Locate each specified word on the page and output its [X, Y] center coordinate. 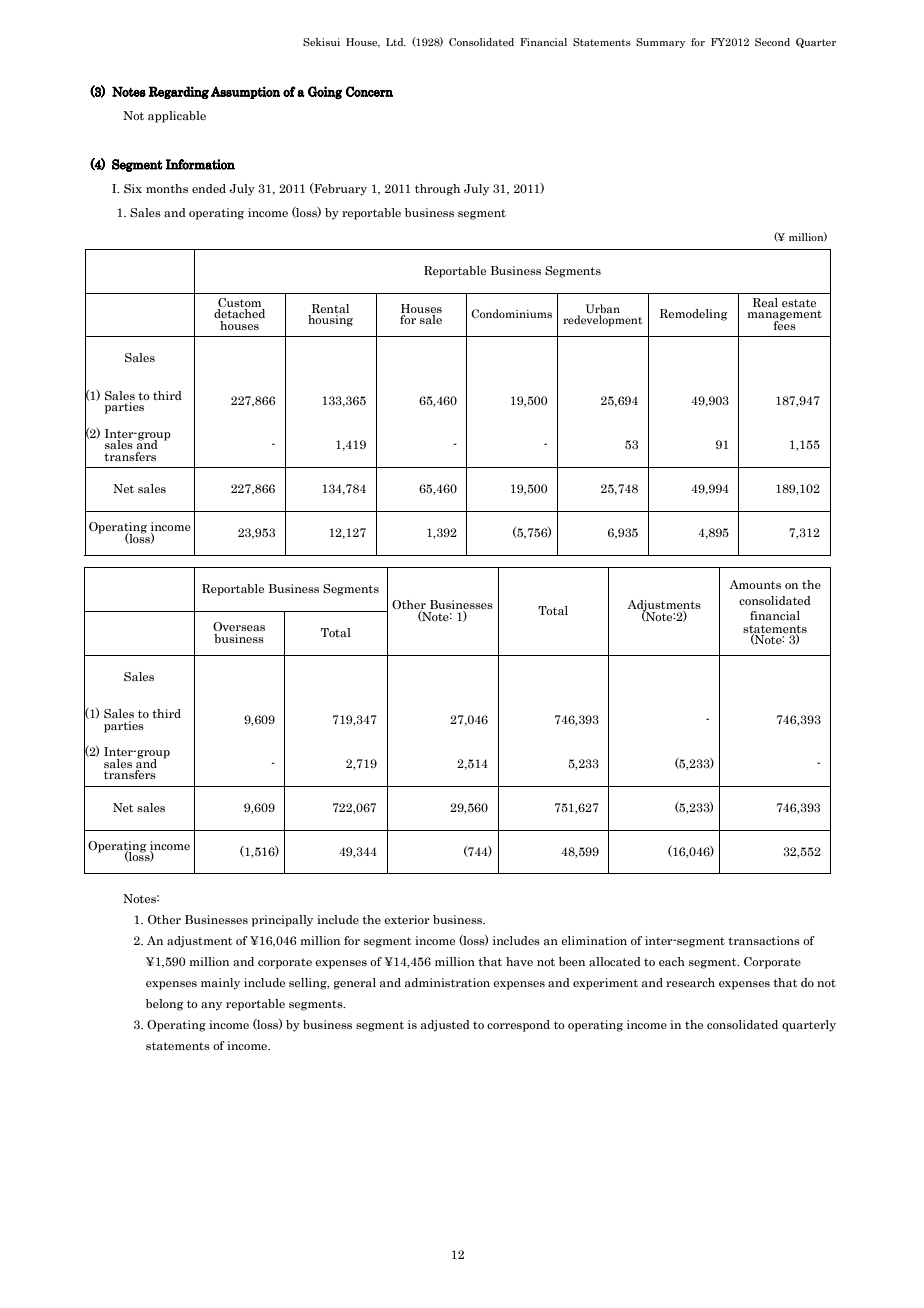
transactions [764, 940]
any [211, 1006]
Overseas [239, 626]
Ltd [396, 42]
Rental [330, 308]
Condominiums [511, 313]
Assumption [245, 92]
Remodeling [693, 315]
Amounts [755, 584]
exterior [407, 919]
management [785, 316]
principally [282, 921]
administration [447, 982]
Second [772, 42]
